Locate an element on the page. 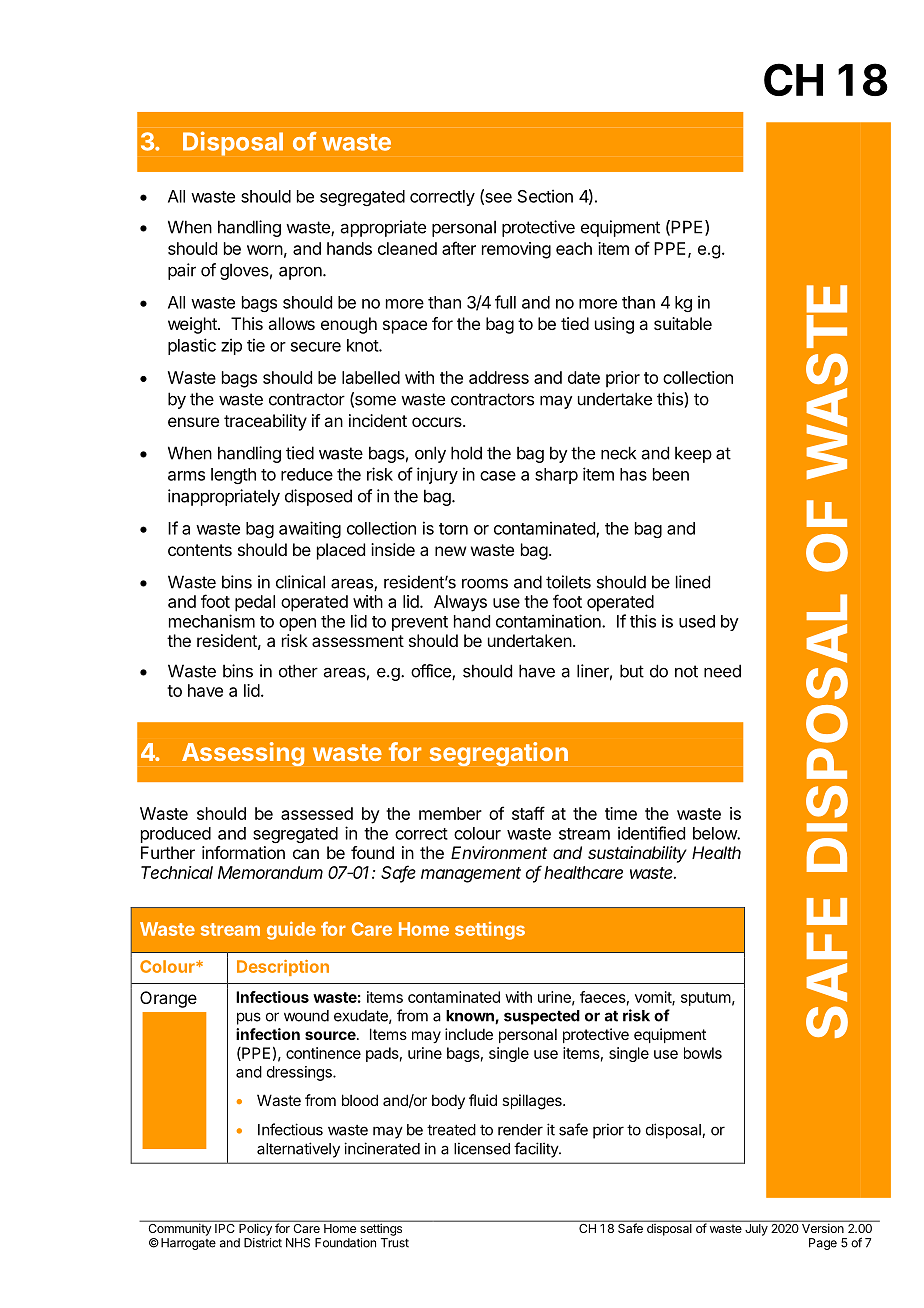  District is located at coordinates (263, 1243).
